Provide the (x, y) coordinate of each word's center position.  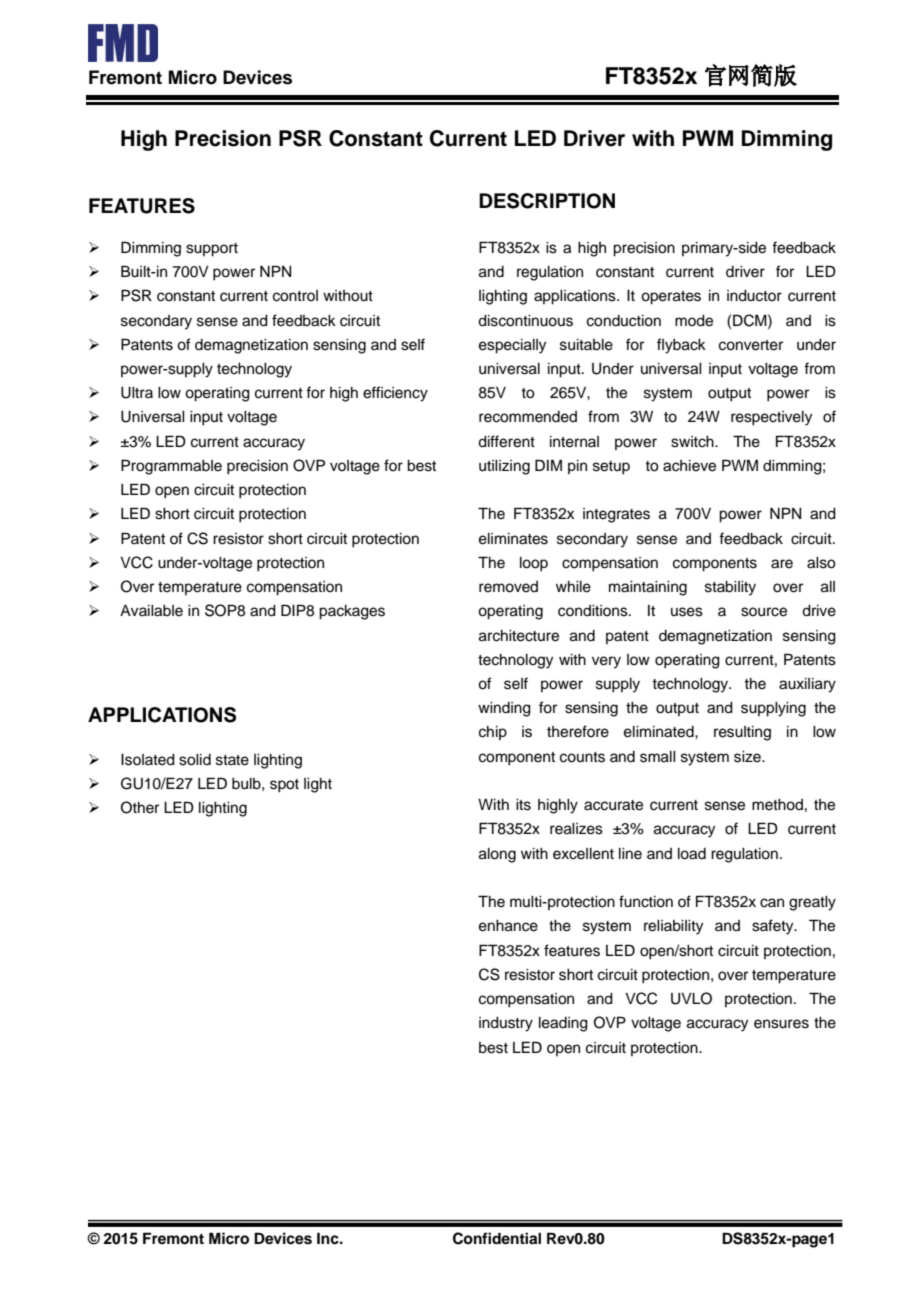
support (212, 250)
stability (730, 588)
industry (506, 1024)
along (497, 855)
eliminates (513, 539)
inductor (754, 296)
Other (140, 807)
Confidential (497, 1238)
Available (151, 611)
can (772, 903)
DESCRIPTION (547, 201)
